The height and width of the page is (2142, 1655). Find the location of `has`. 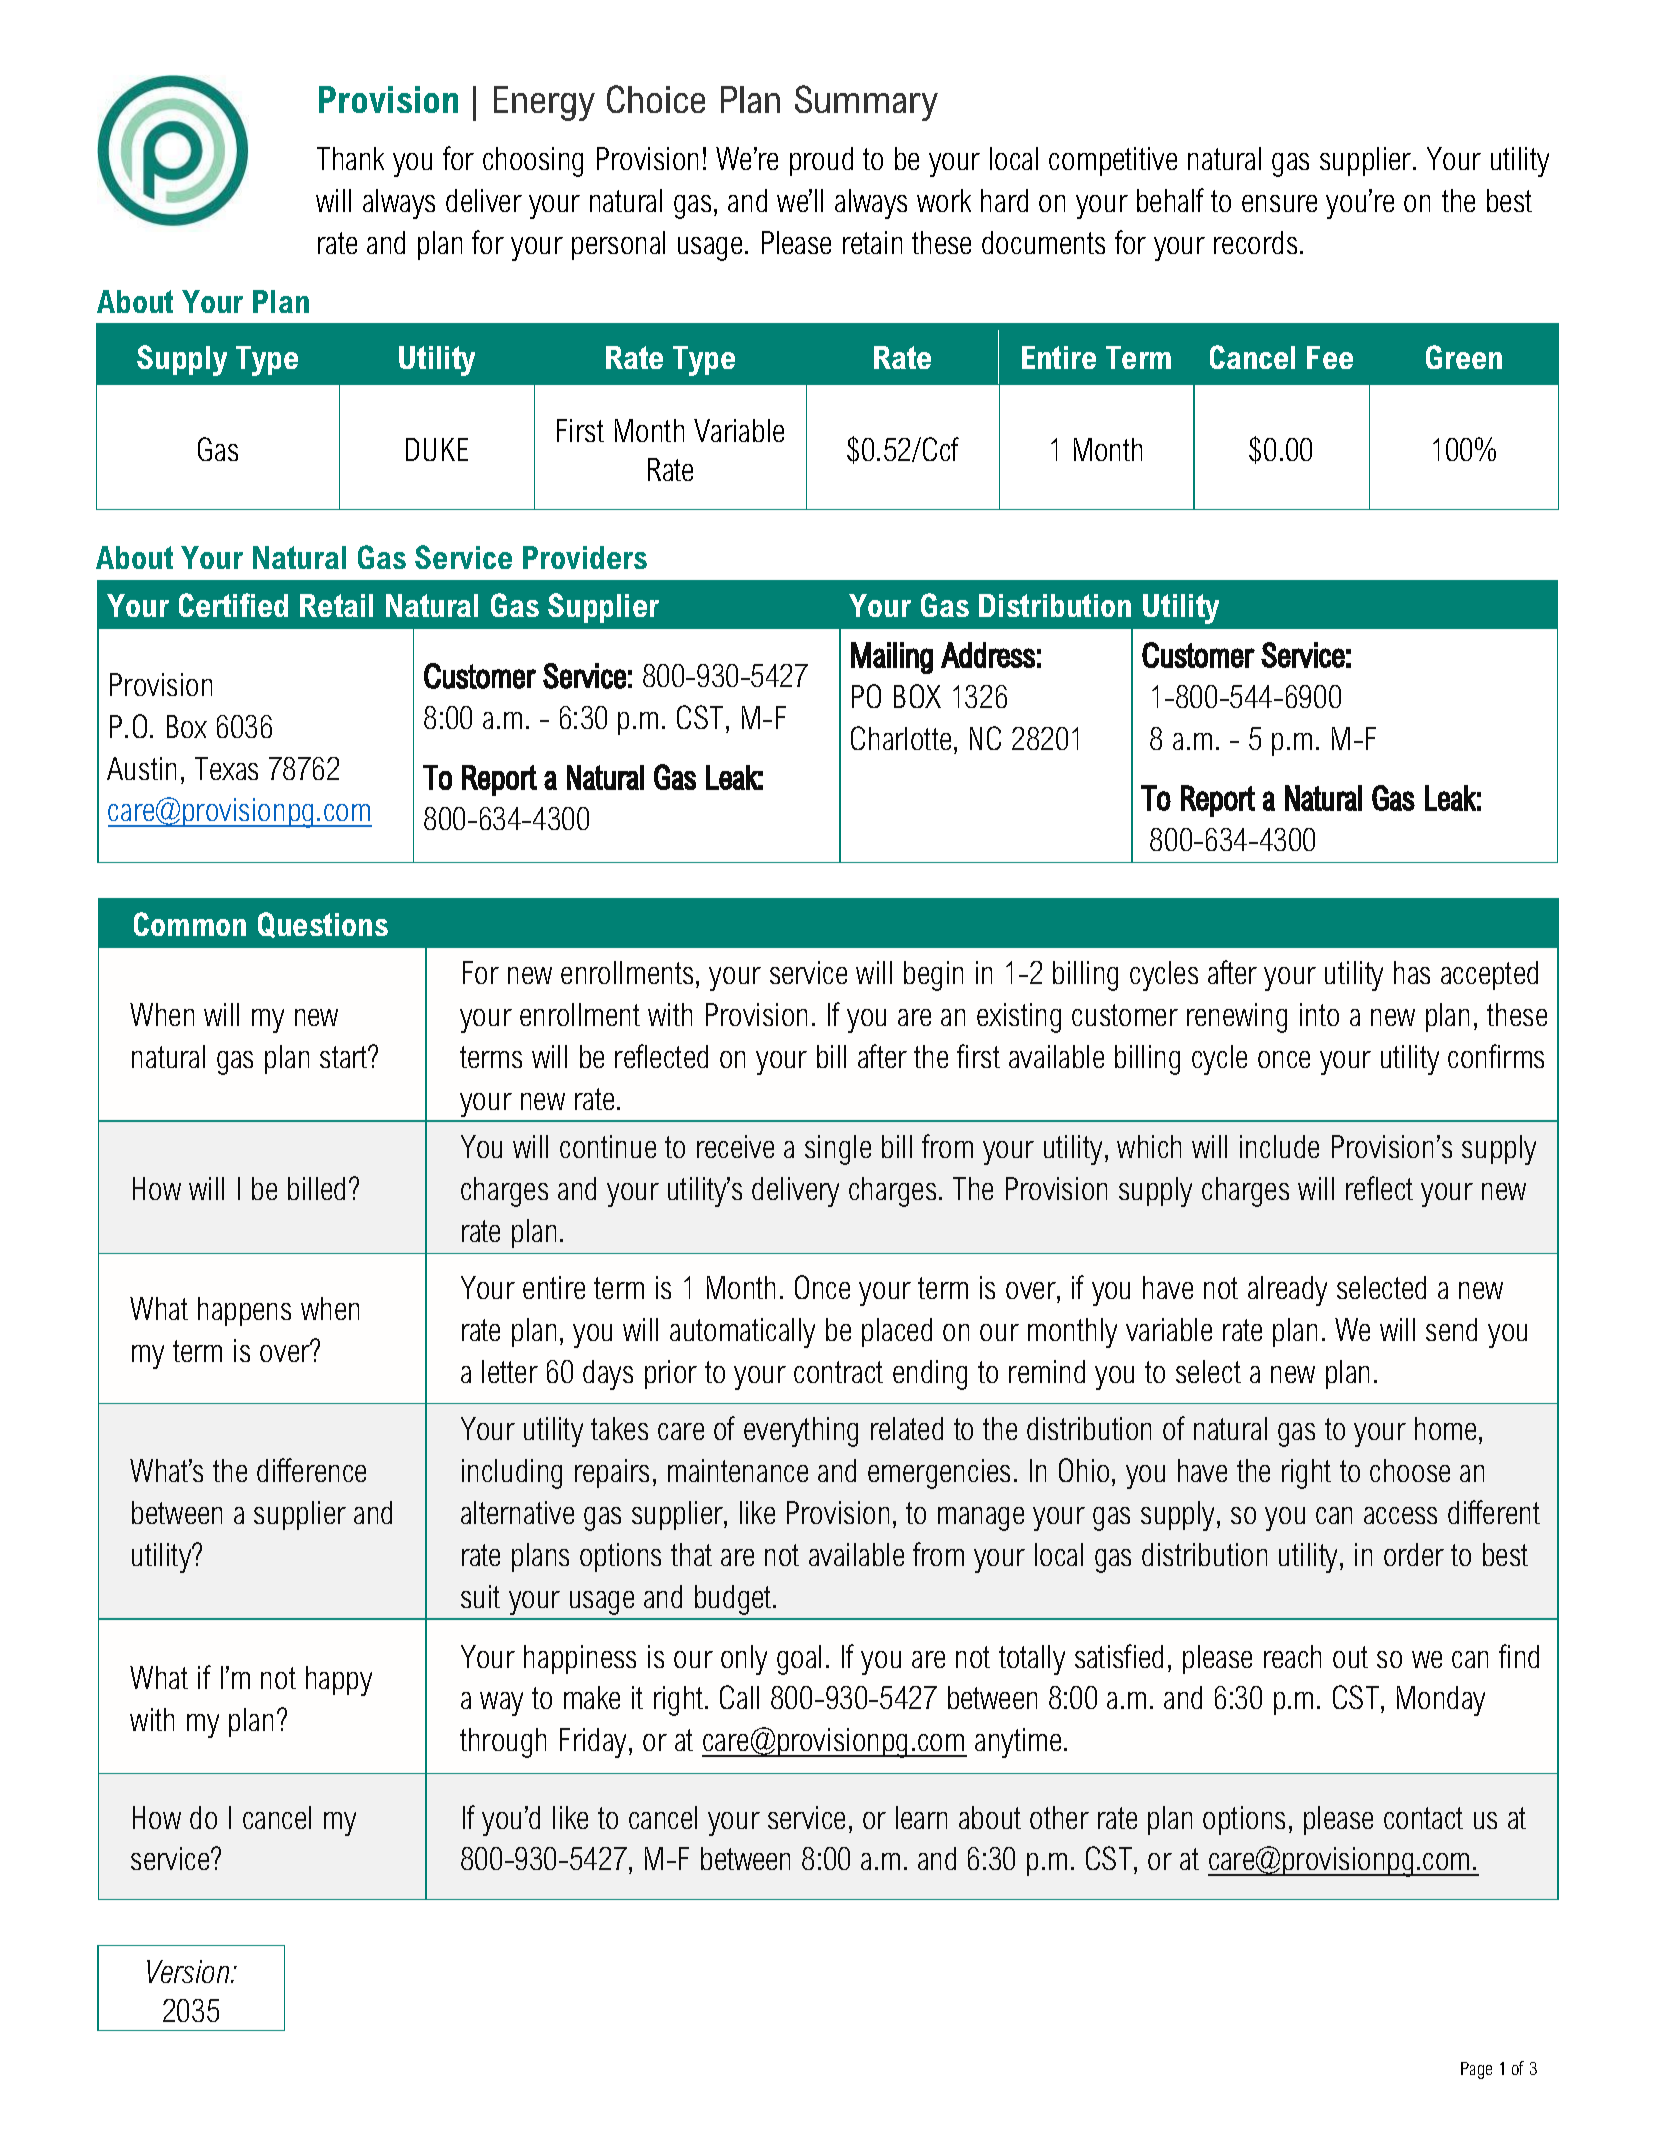

has is located at coordinates (1412, 972).
